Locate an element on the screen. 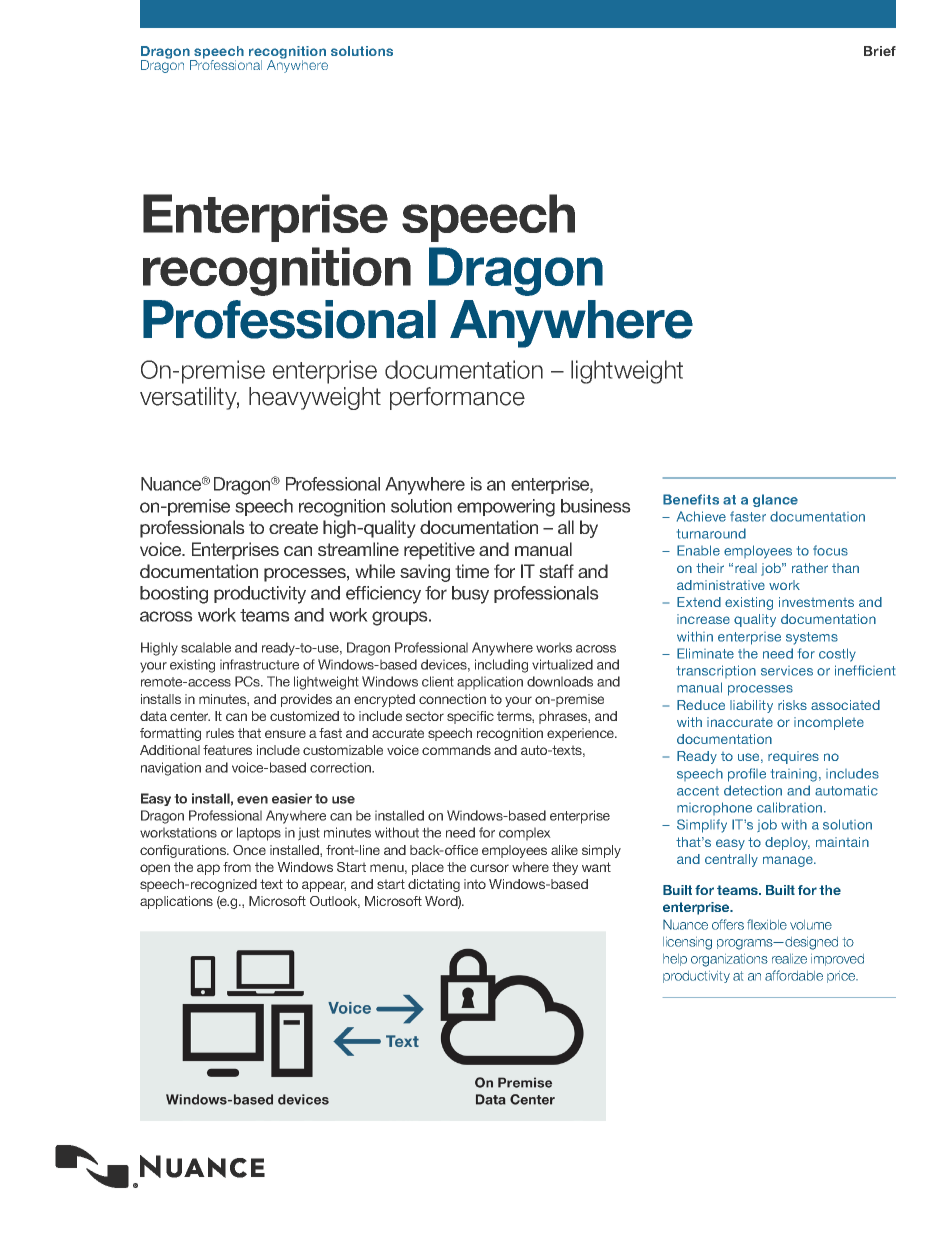 Image resolution: width=952 pixels, height=1233 pixels. glance is located at coordinates (775, 500).
